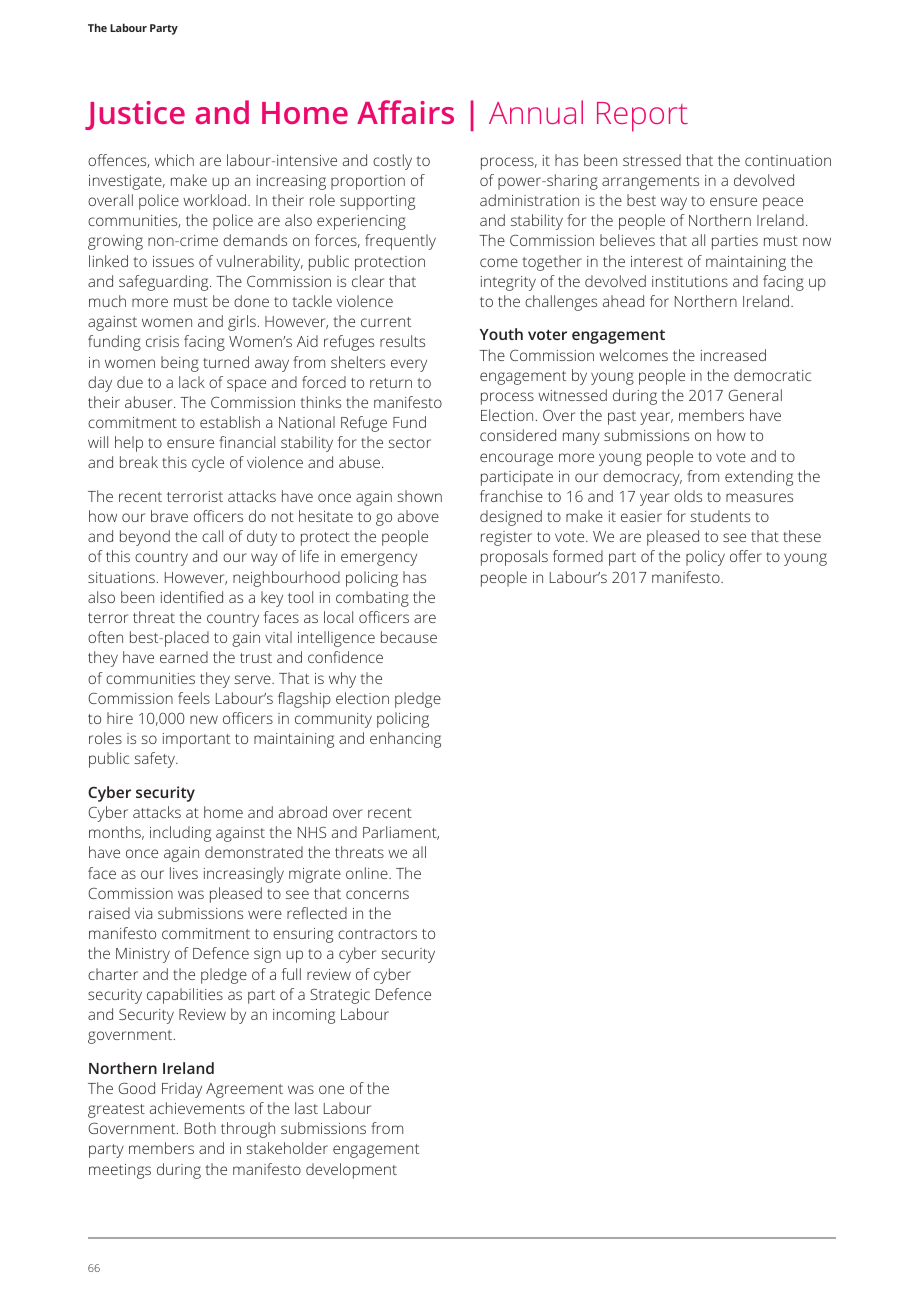  What do you see at coordinates (405, 112) in the document?
I see `Affairs` at bounding box center [405, 112].
